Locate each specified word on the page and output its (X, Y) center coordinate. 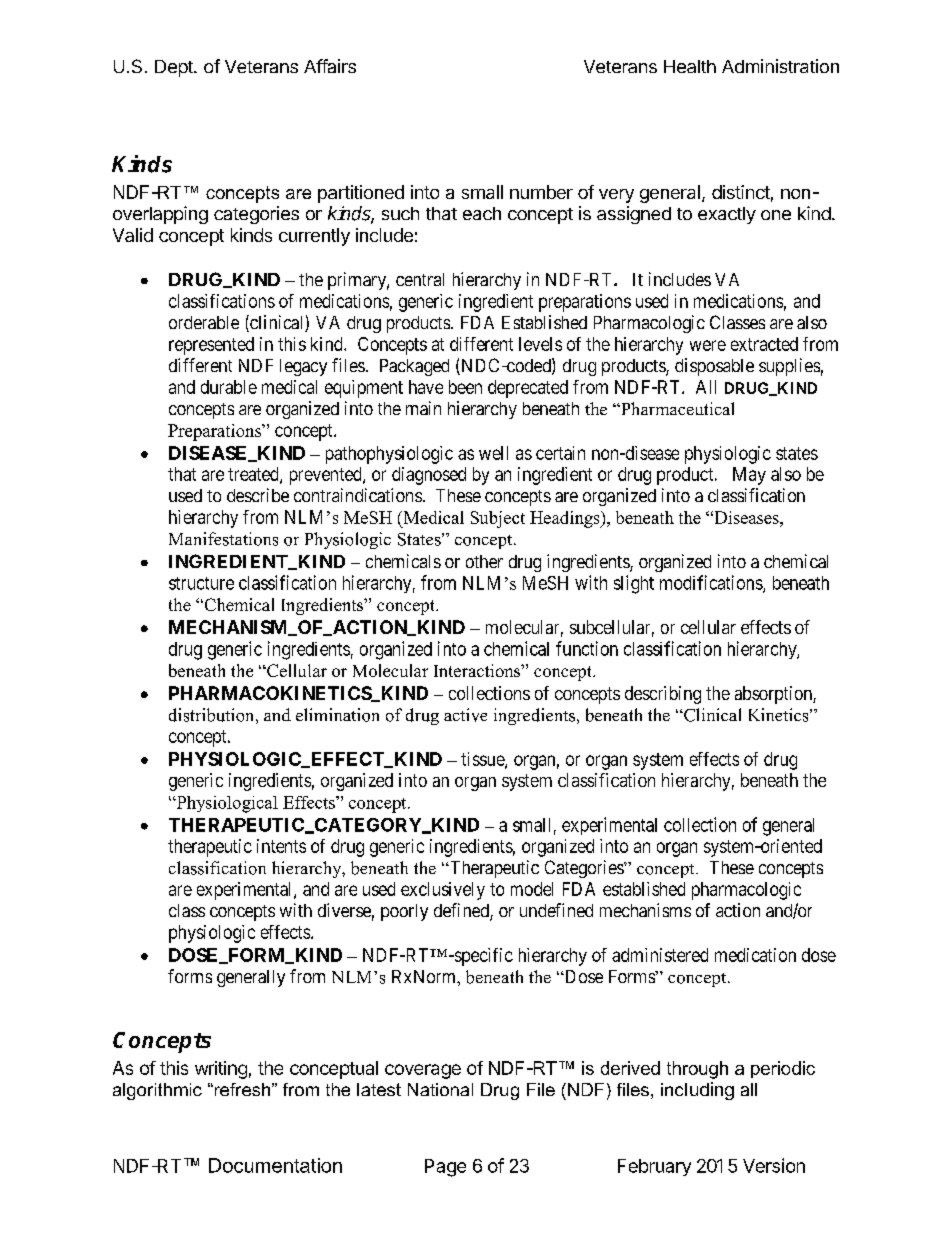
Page (445, 1168)
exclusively (443, 891)
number (541, 192)
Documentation (275, 1165)
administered (660, 955)
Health (690, 66)
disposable (714, 367)
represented (211, 346)
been (465, 387)
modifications (712, 583)
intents (281, 846)
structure (201, 583)
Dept (175, 68)
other (484, 561)
